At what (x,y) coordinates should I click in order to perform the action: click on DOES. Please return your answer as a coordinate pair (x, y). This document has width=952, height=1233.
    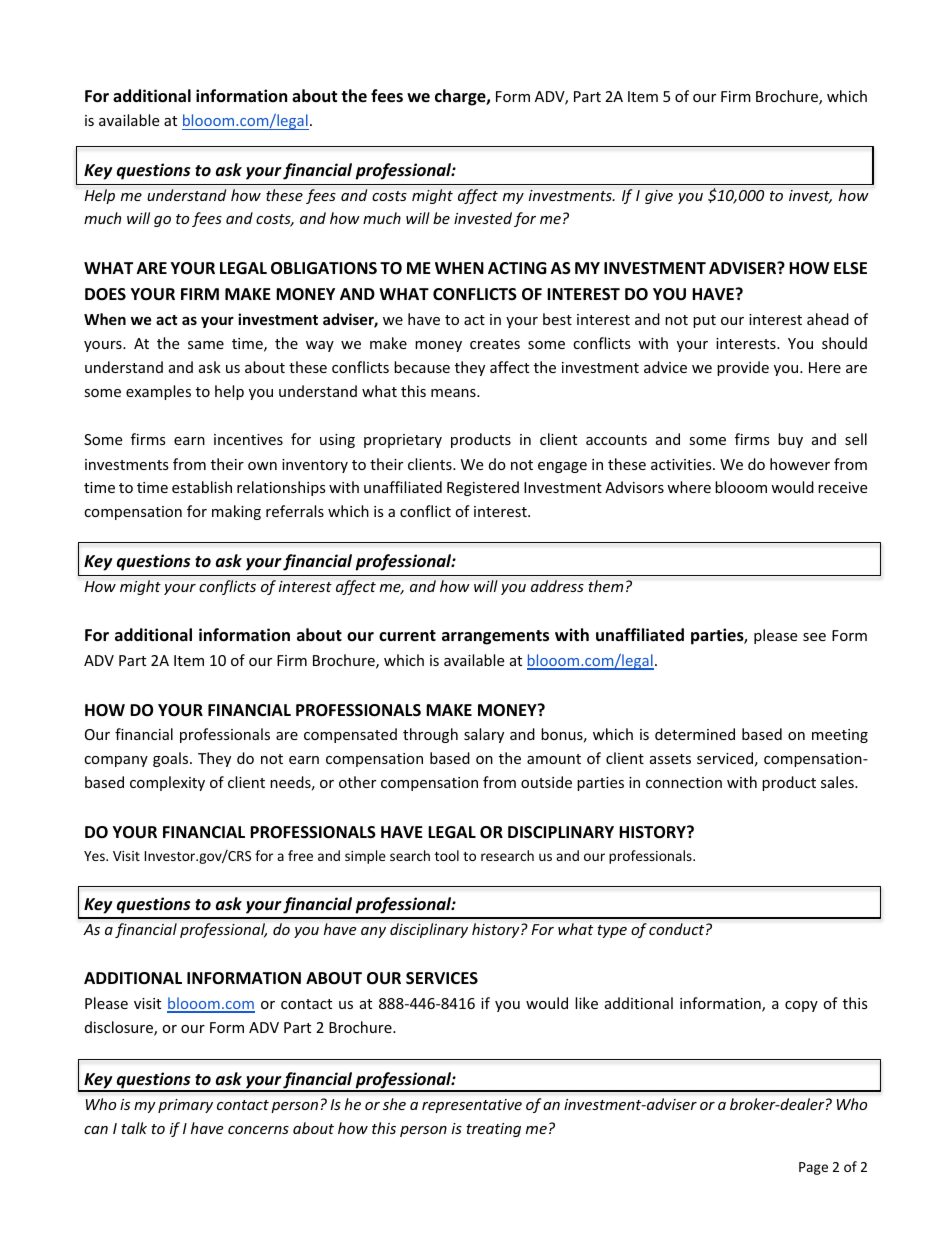
    Looking at the image, I should click on (105, 294).
